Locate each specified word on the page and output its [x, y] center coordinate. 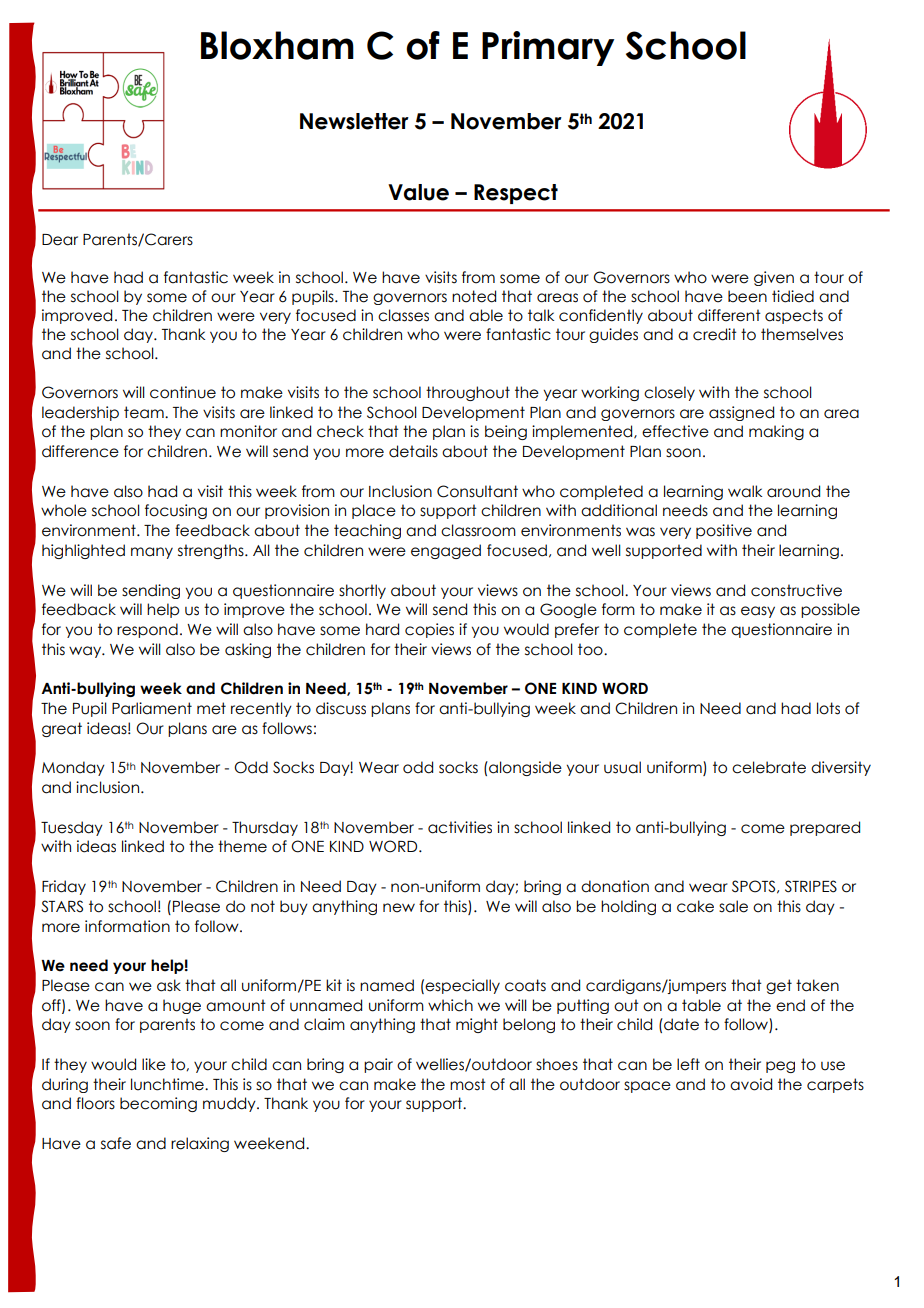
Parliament [152, 708]
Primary [548, 48]
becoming [158, 1104]
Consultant [477, 491]
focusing [176, 511]
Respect [516, 194]
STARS [62, 906]
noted [474, 296]
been [747, 296]
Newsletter [354, 121]
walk [745, 491]
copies [429, 630]
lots [828, 708]
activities [460, 827]
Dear [60, 240]
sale [733, 906]
